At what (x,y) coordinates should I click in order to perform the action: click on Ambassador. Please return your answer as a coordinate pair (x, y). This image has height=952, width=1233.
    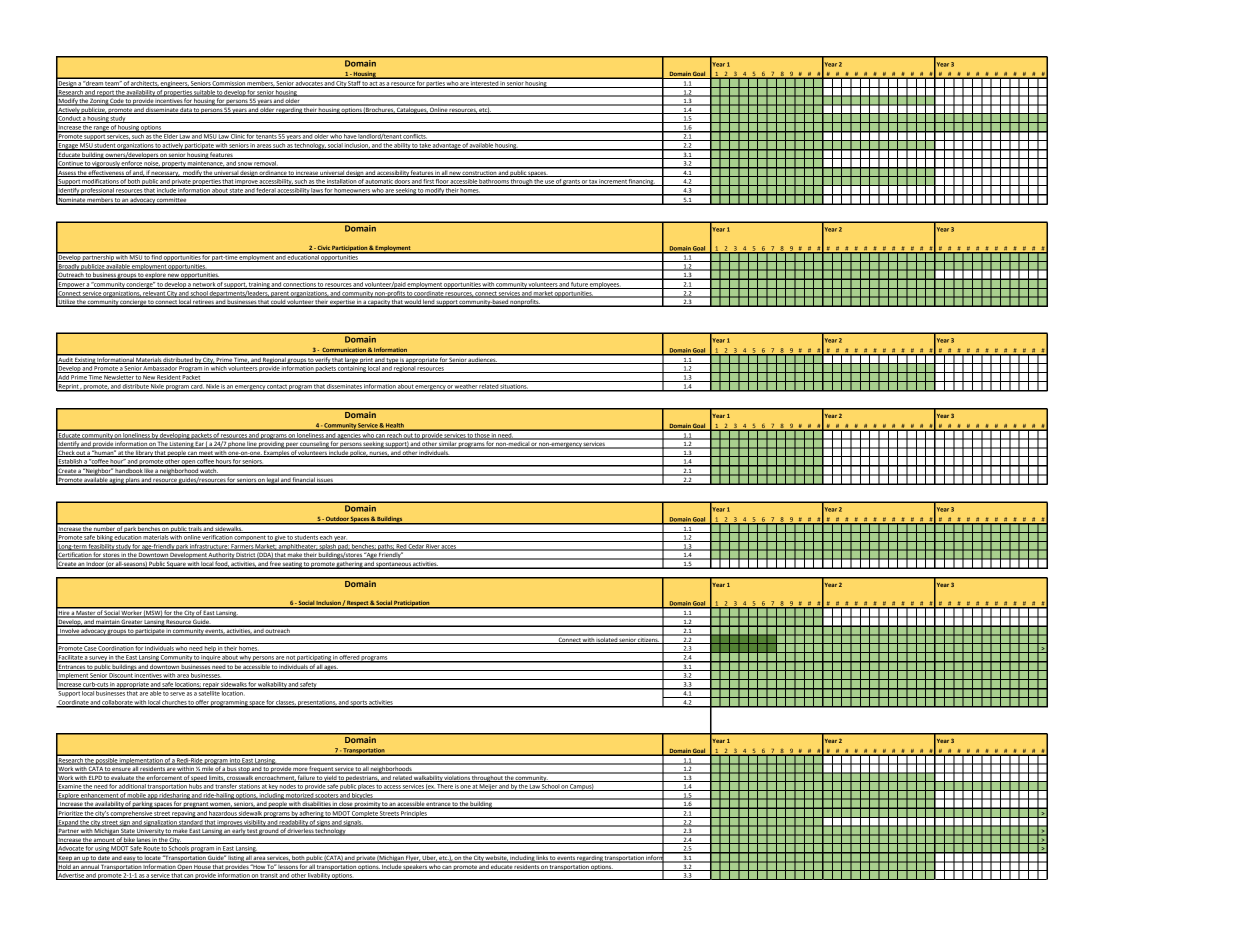
    Looking at the image, I should click on (160, 369).
